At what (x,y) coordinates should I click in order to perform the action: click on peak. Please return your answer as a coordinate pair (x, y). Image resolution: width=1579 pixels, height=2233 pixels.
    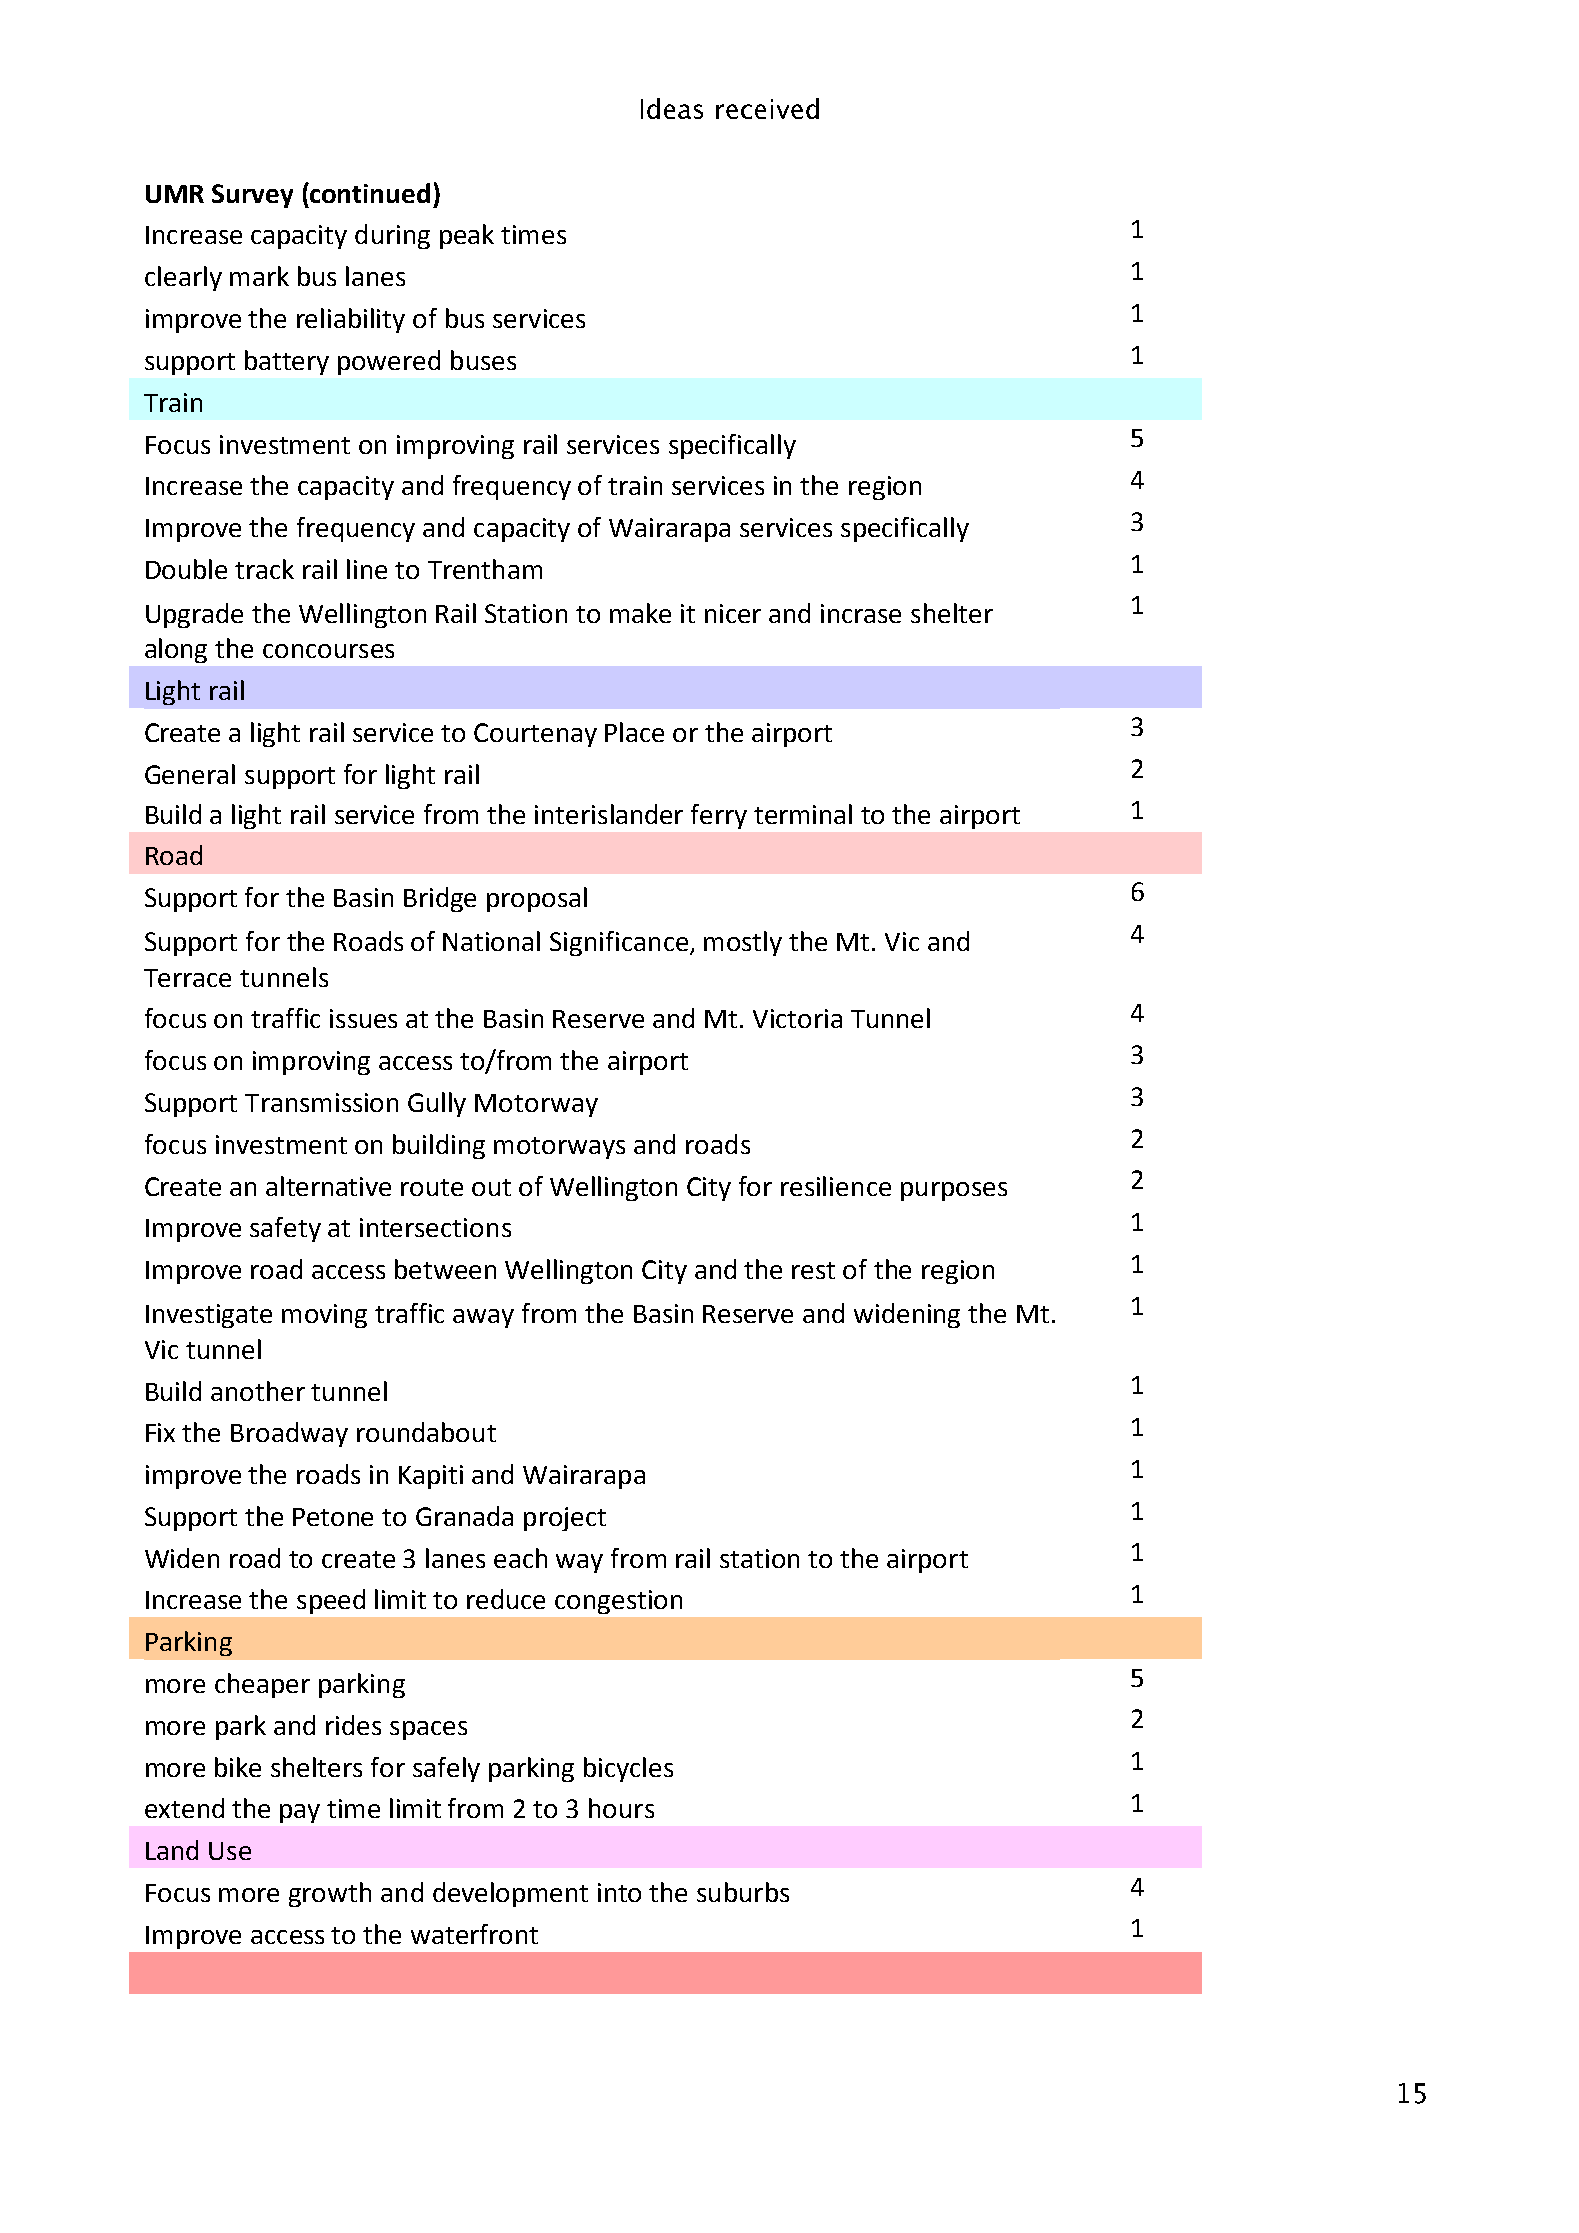
    Looking at the image, I should click on (467, 236).
